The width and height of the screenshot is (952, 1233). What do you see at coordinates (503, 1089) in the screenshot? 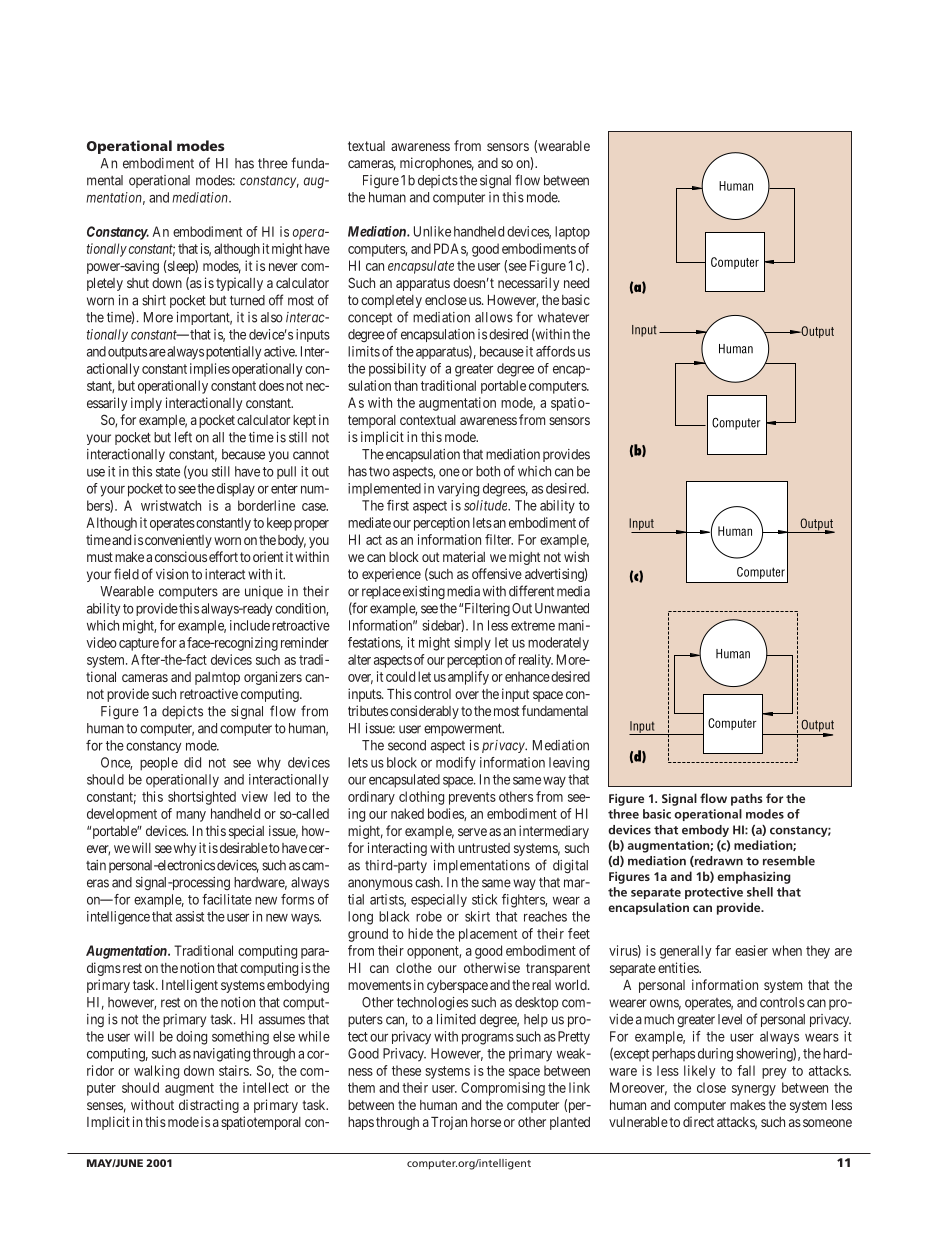
I see `Compromising` at bounding box center [503, 1089].
